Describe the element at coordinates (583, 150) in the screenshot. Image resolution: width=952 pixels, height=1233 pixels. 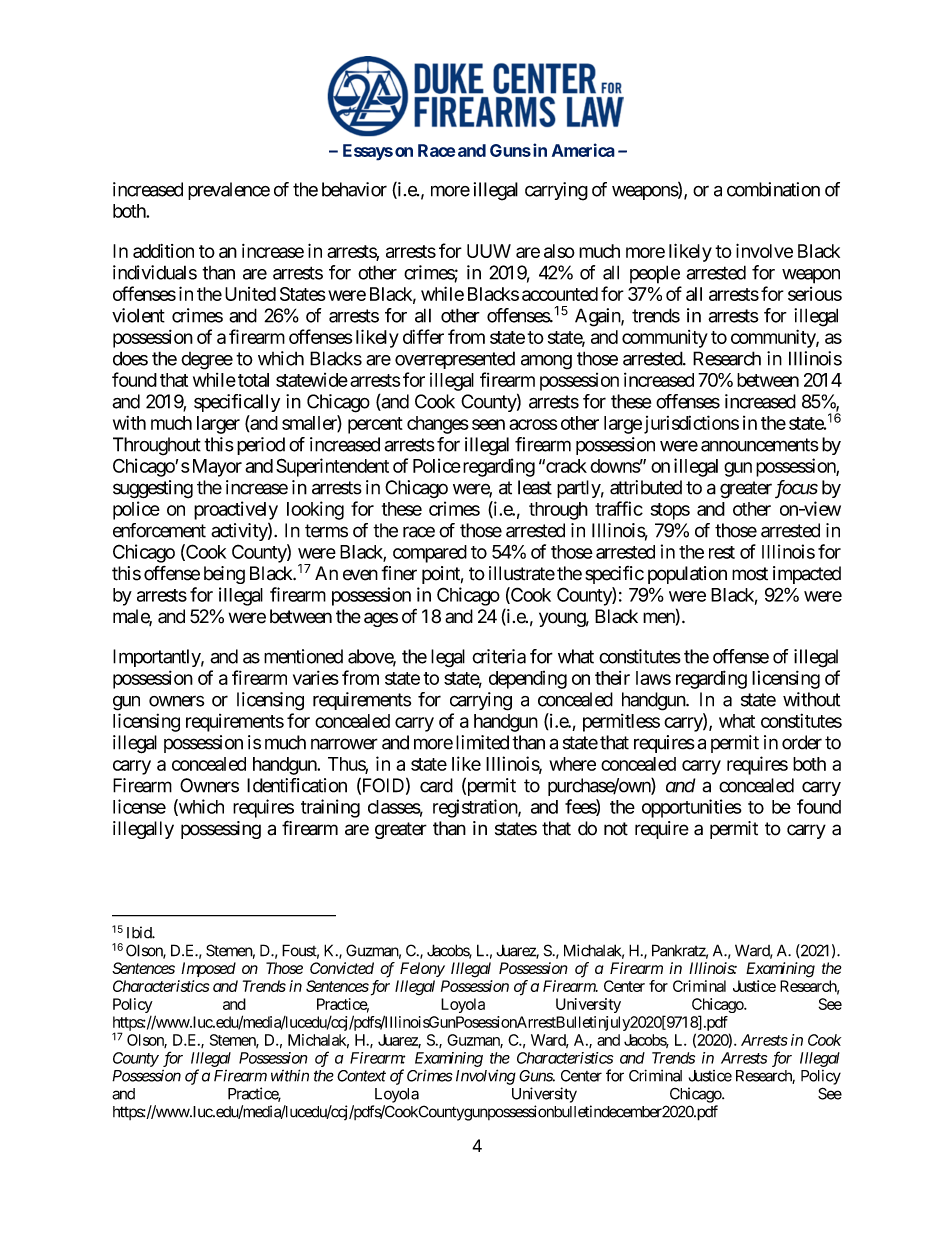
I see `America` at that location.
